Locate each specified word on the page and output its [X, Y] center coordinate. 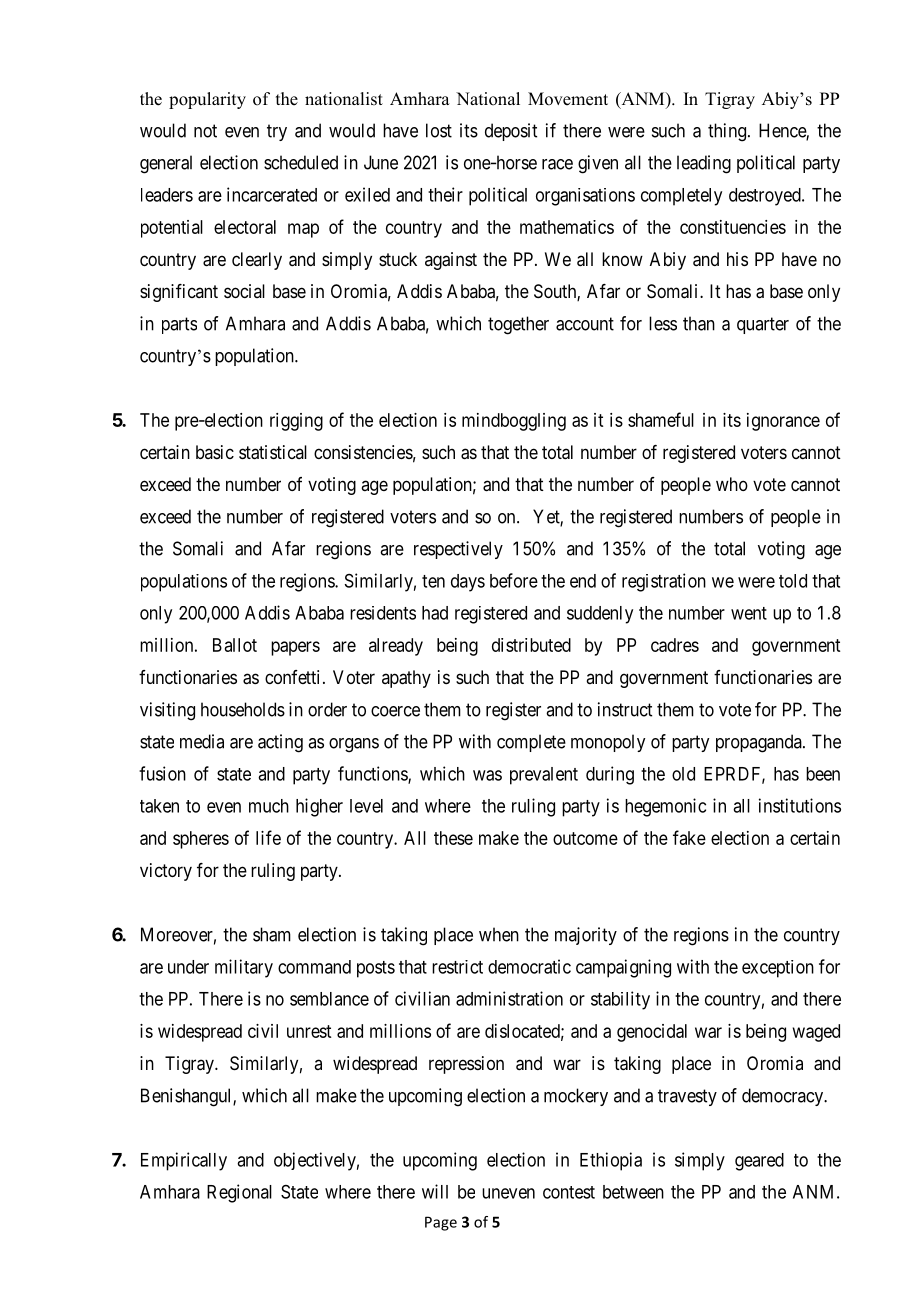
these [453, 838]
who [732, 484]
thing [727, 132]
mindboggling [514, 422]
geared [759, 1162]
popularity [207, 100]
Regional [239, 1193]
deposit [511, 132]
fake [689, 837]
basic [215, 452]
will [435, 1191]
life [268, 837]
